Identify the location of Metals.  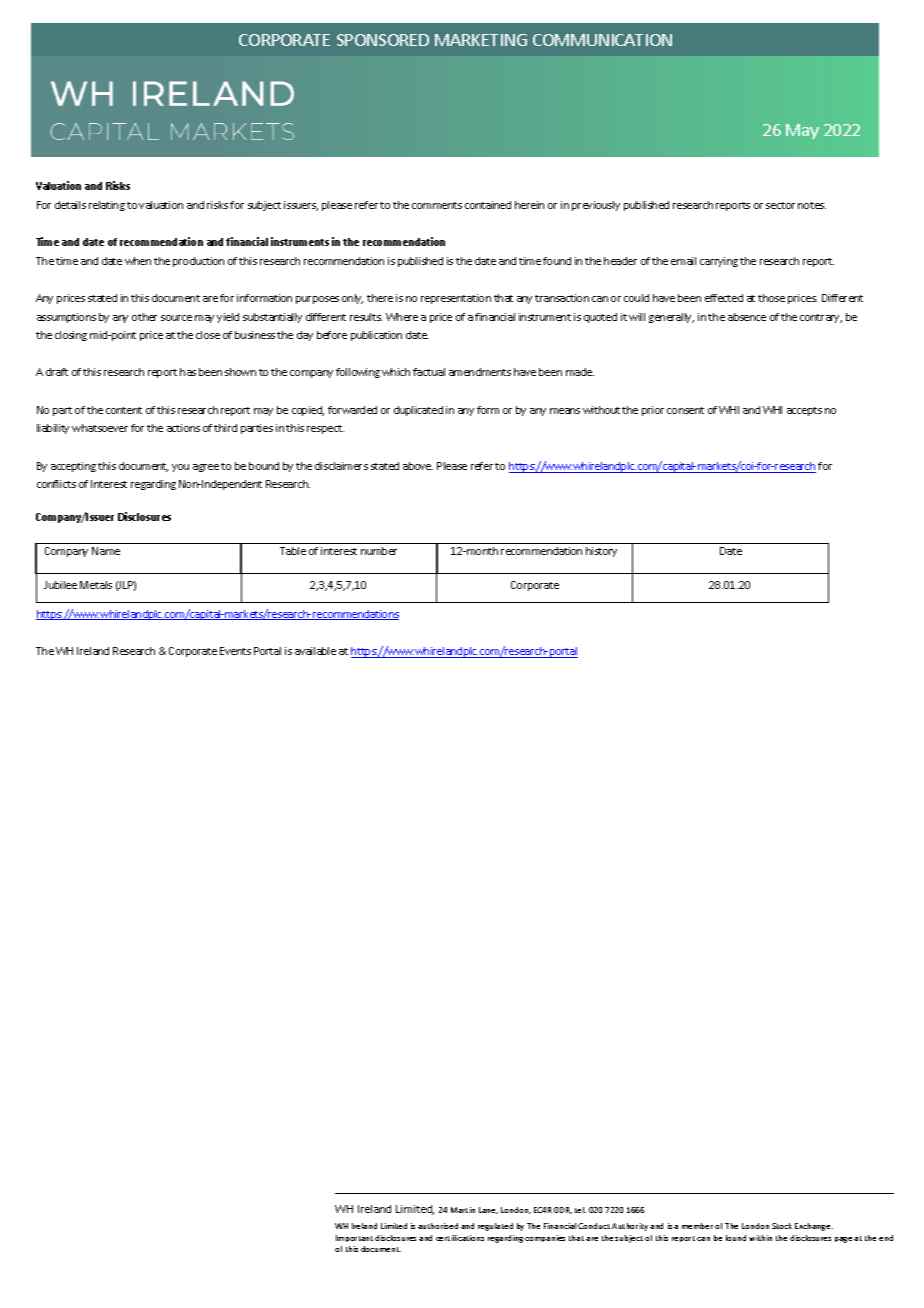
(96, 585).
